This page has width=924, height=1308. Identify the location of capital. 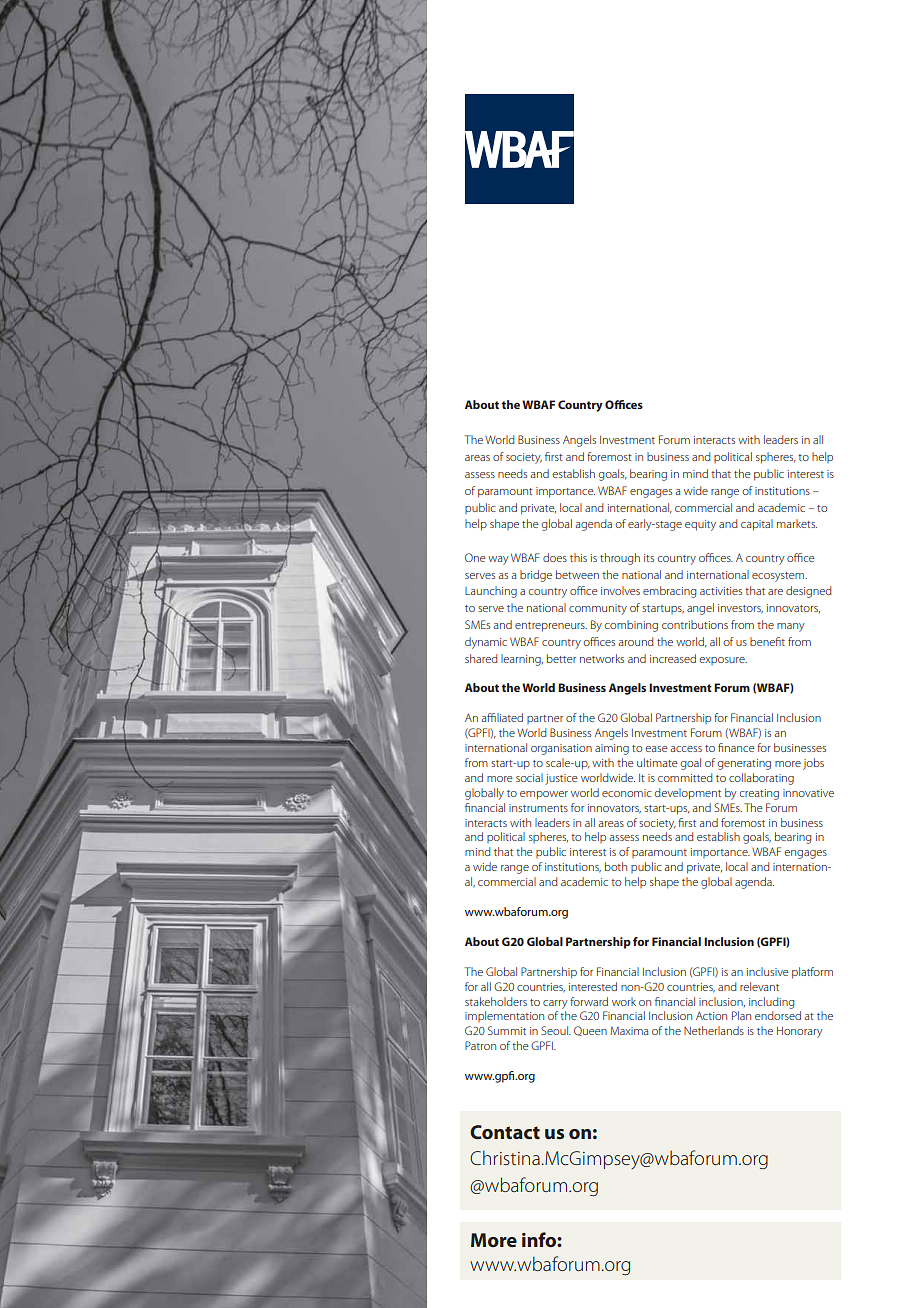
(757, 525).
